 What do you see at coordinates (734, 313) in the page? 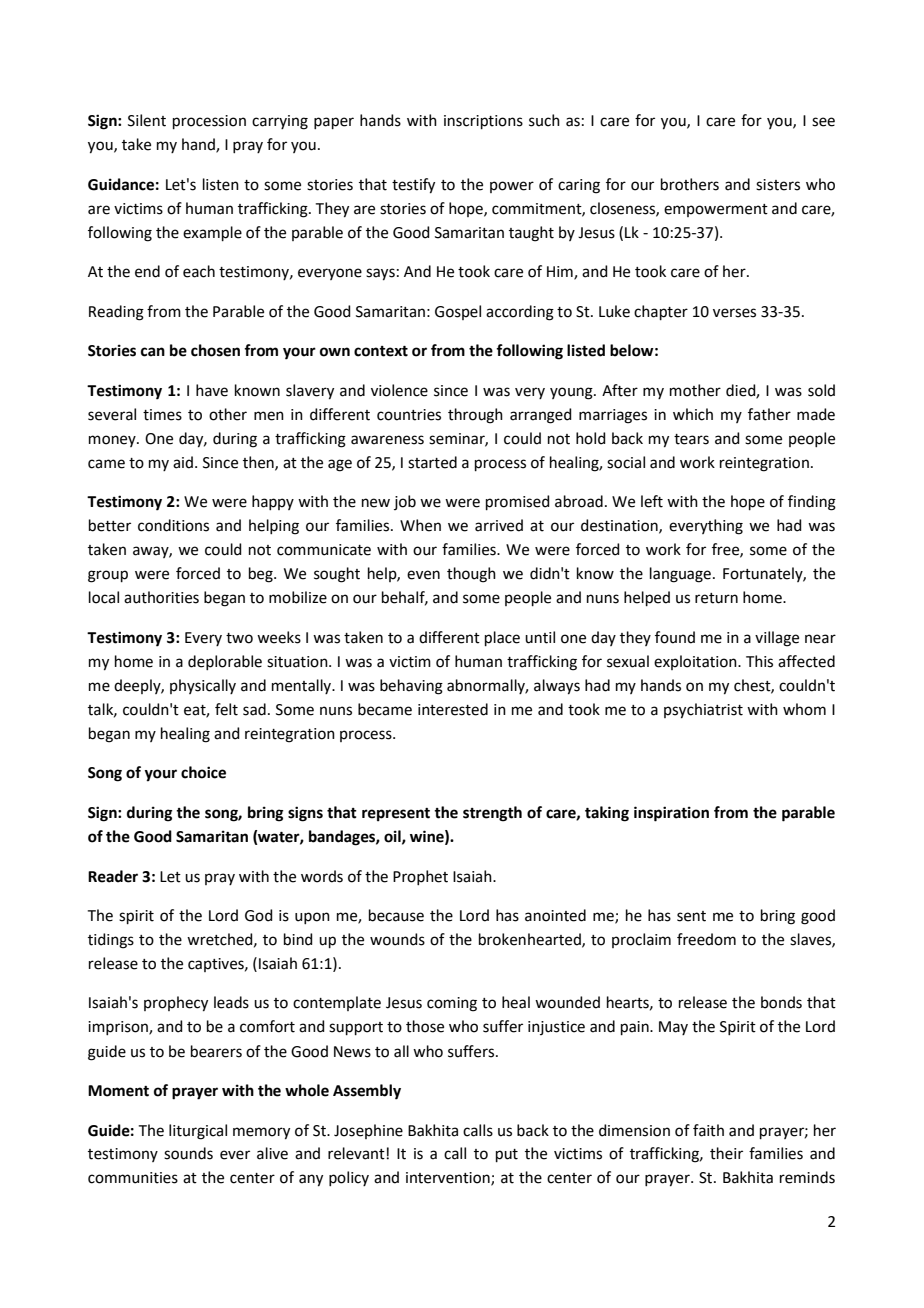
I see `verses` at bounding box center [734, 313].
